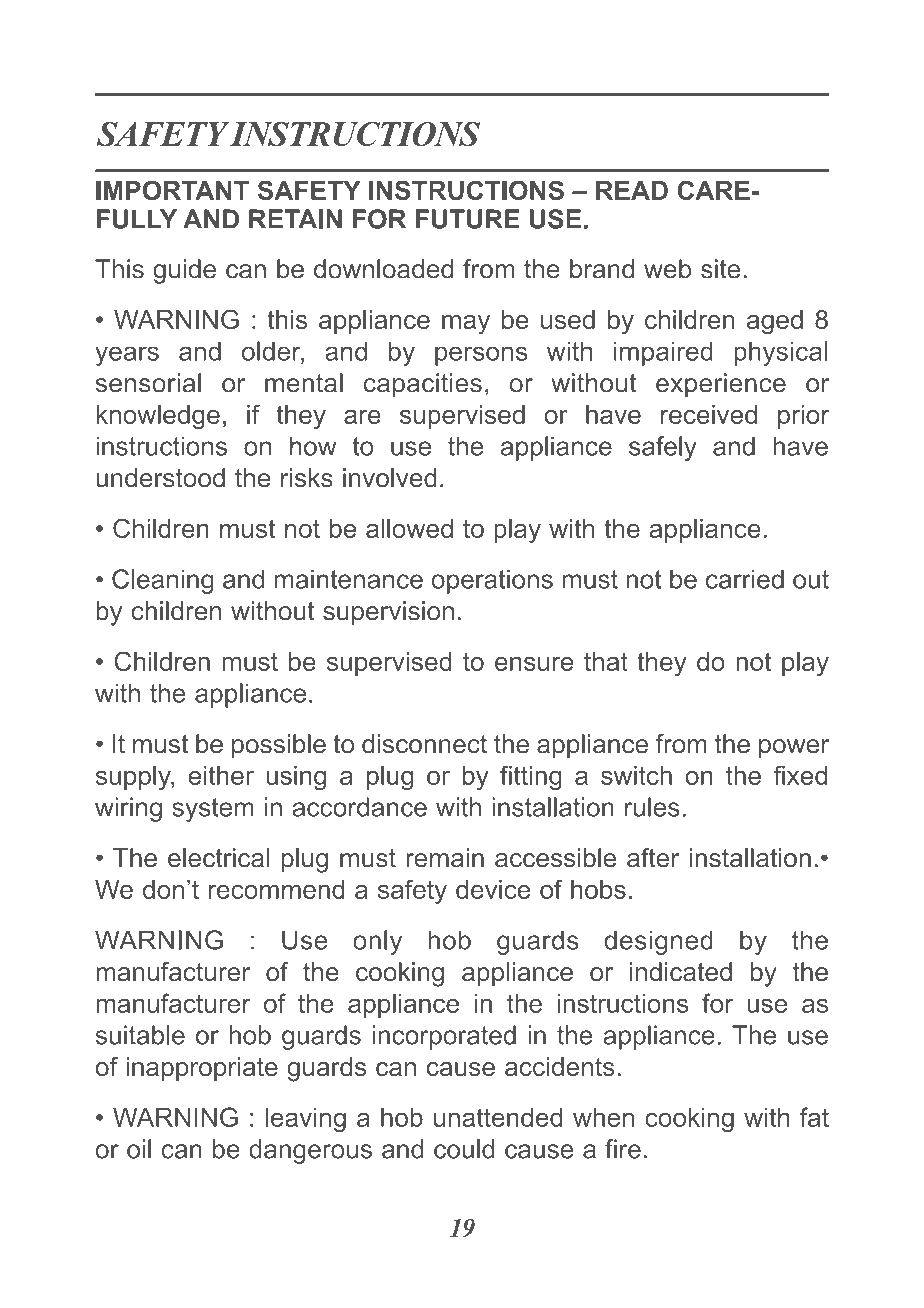 The image size is (924, 1308). Describe the element at coordinates (468, 219) in the screenshot. I see `FUTURE` at that location.
